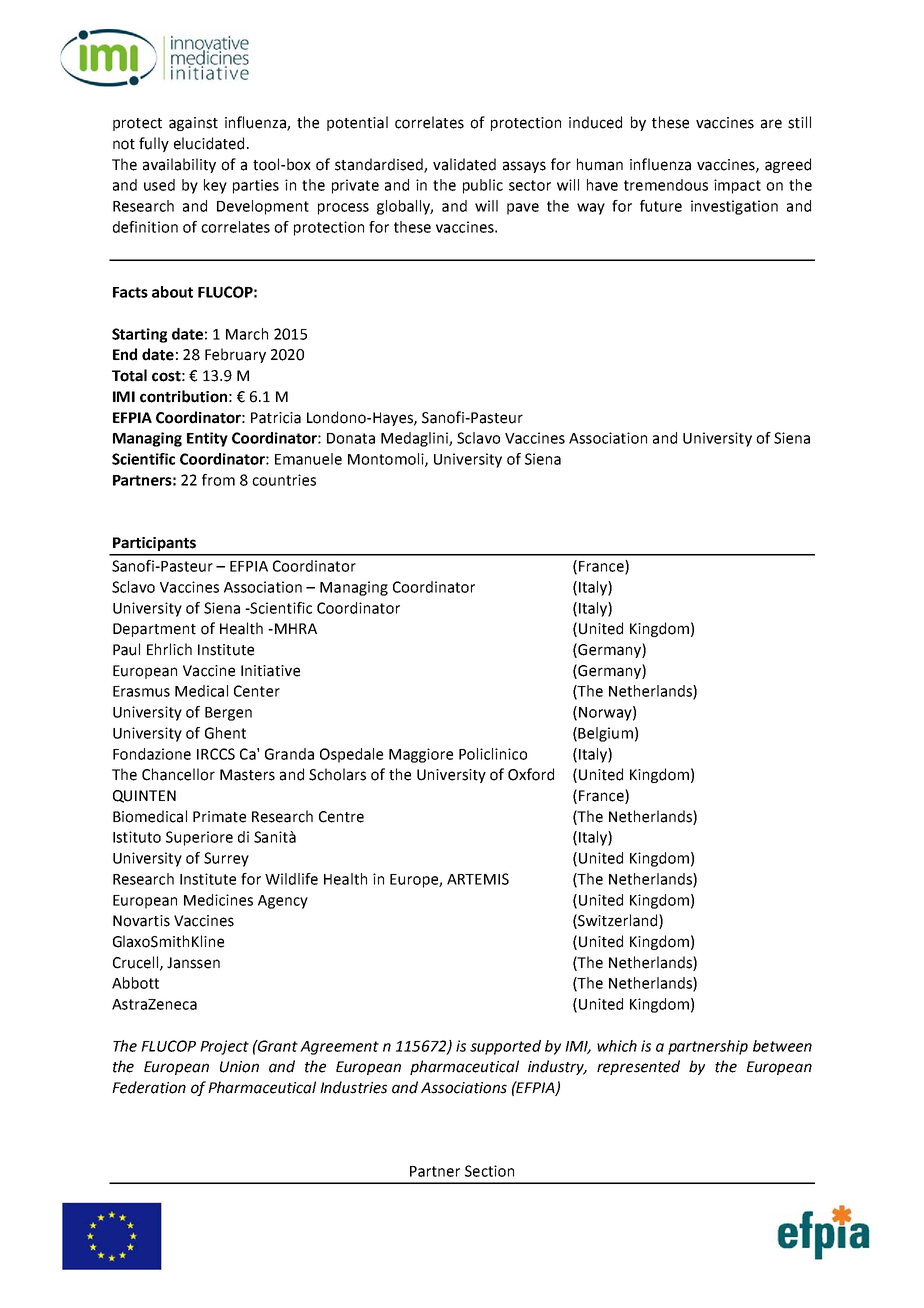  I want to click on Oxford, so click(531, 774).
